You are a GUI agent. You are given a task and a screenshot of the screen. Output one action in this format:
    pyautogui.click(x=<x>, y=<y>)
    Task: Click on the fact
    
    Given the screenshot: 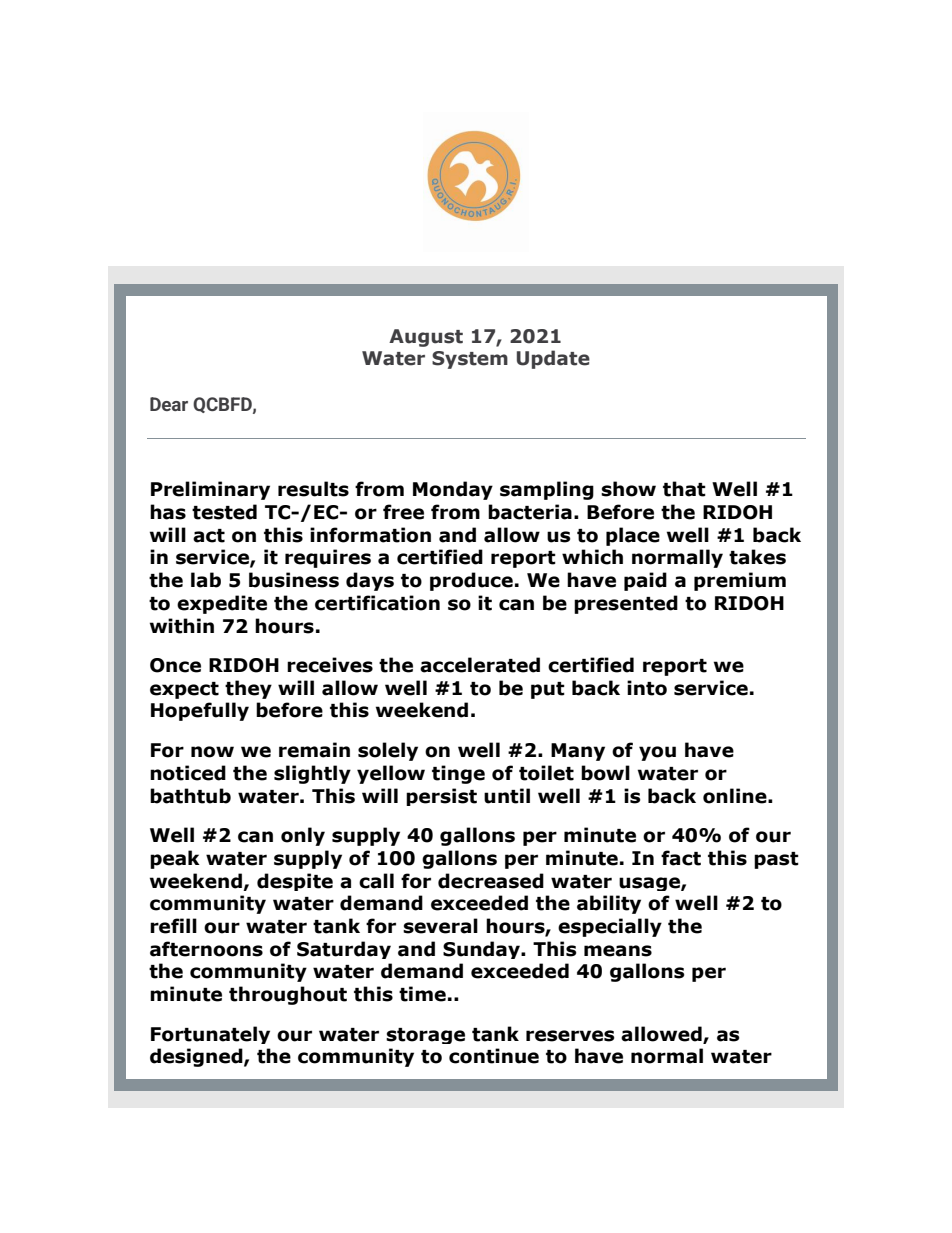 What is the action you would take?
    pyautogui.click(x=681, y=858)
